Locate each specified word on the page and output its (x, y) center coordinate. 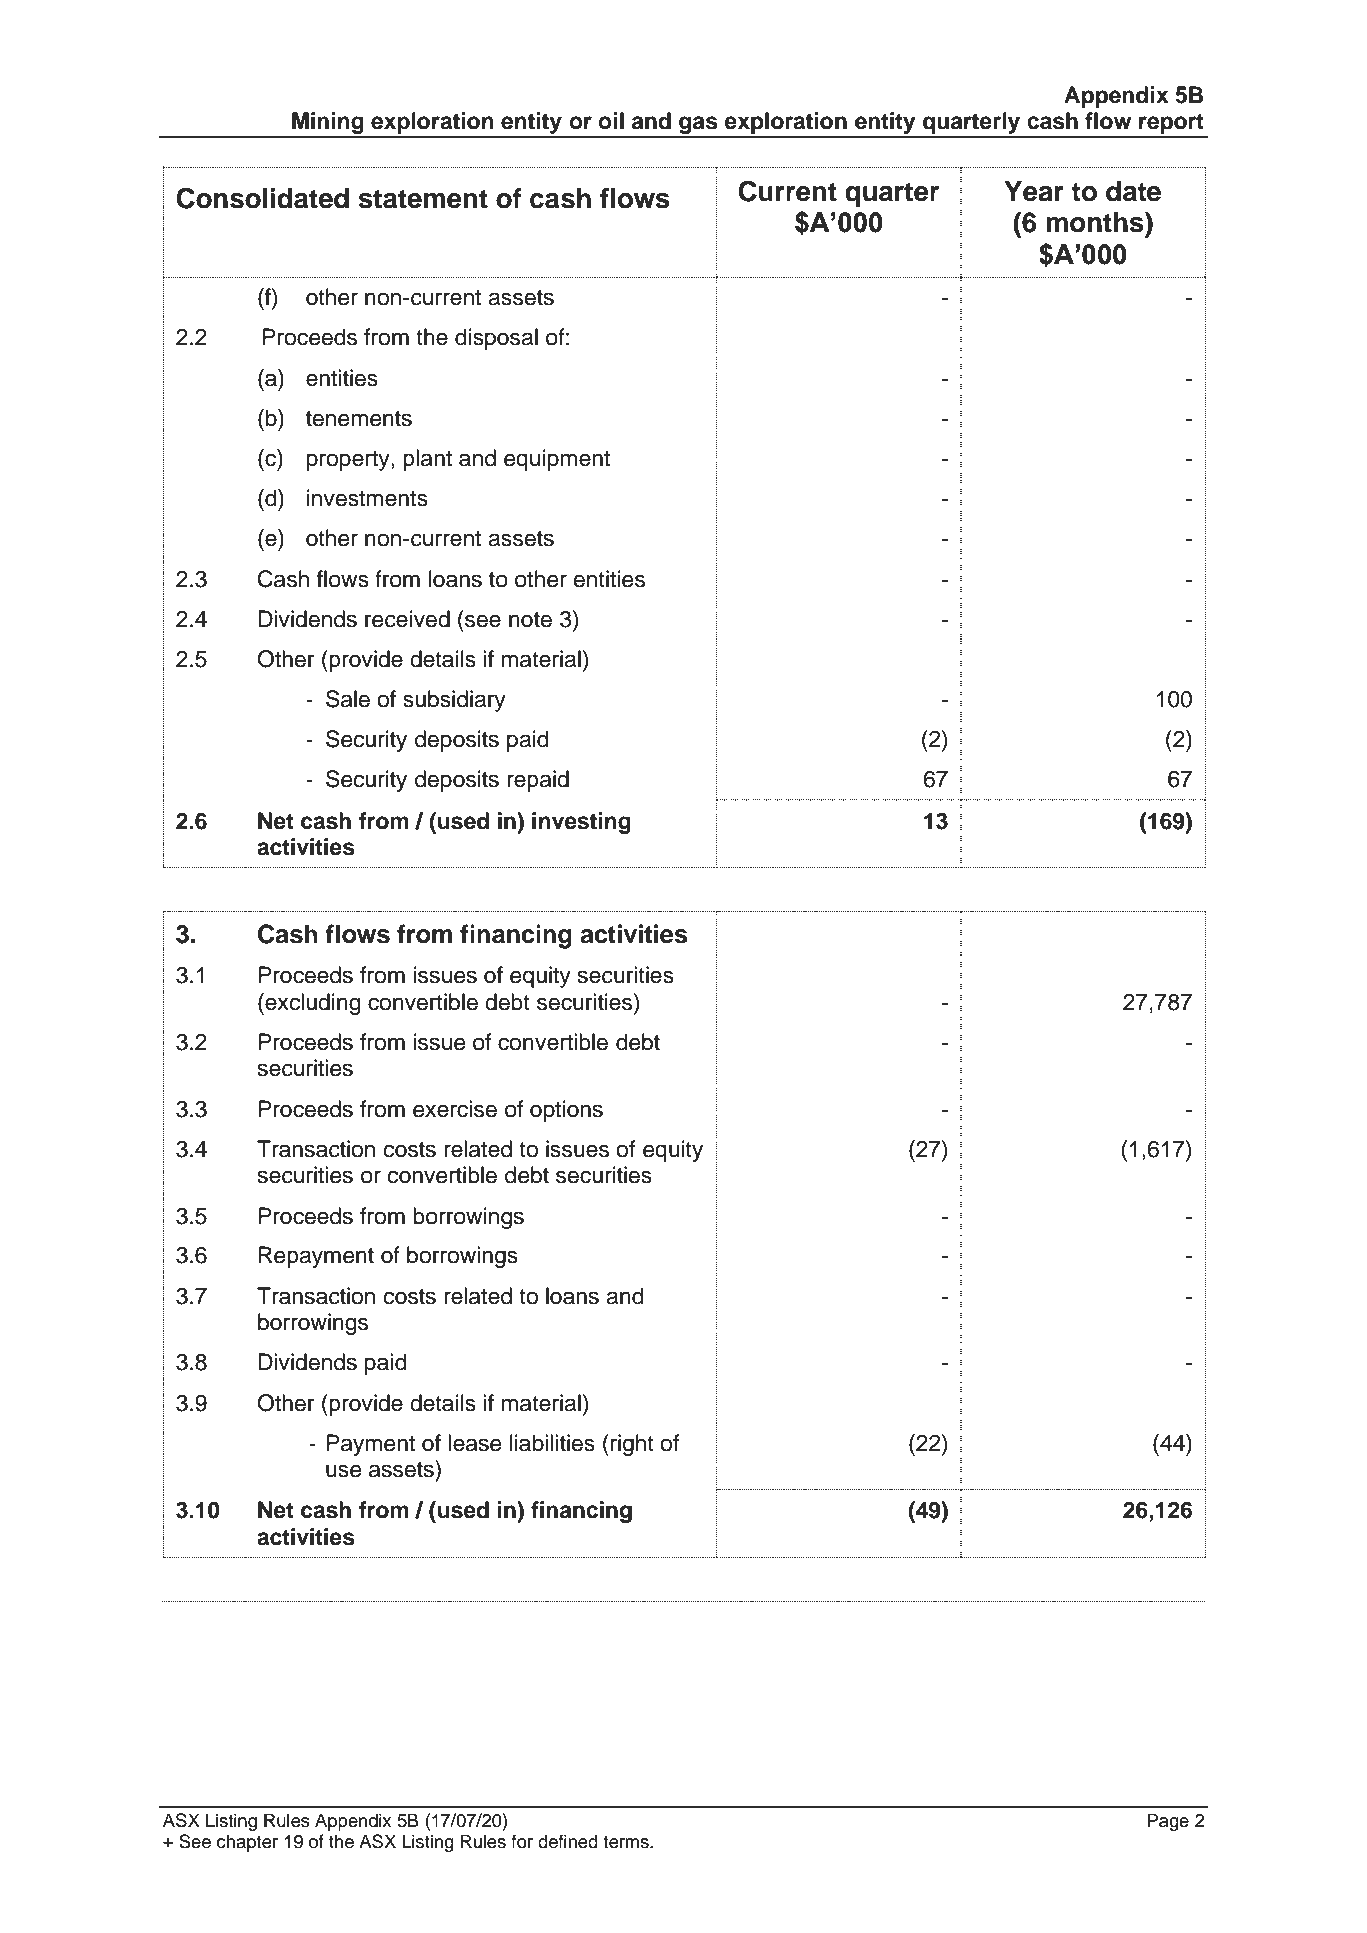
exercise (455, 1109)
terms (627, 1842)
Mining (328, 124)
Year (1034, 191)
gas (698, 126)
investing (581, 823)
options (566, 1111)
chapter (247, 1843)
